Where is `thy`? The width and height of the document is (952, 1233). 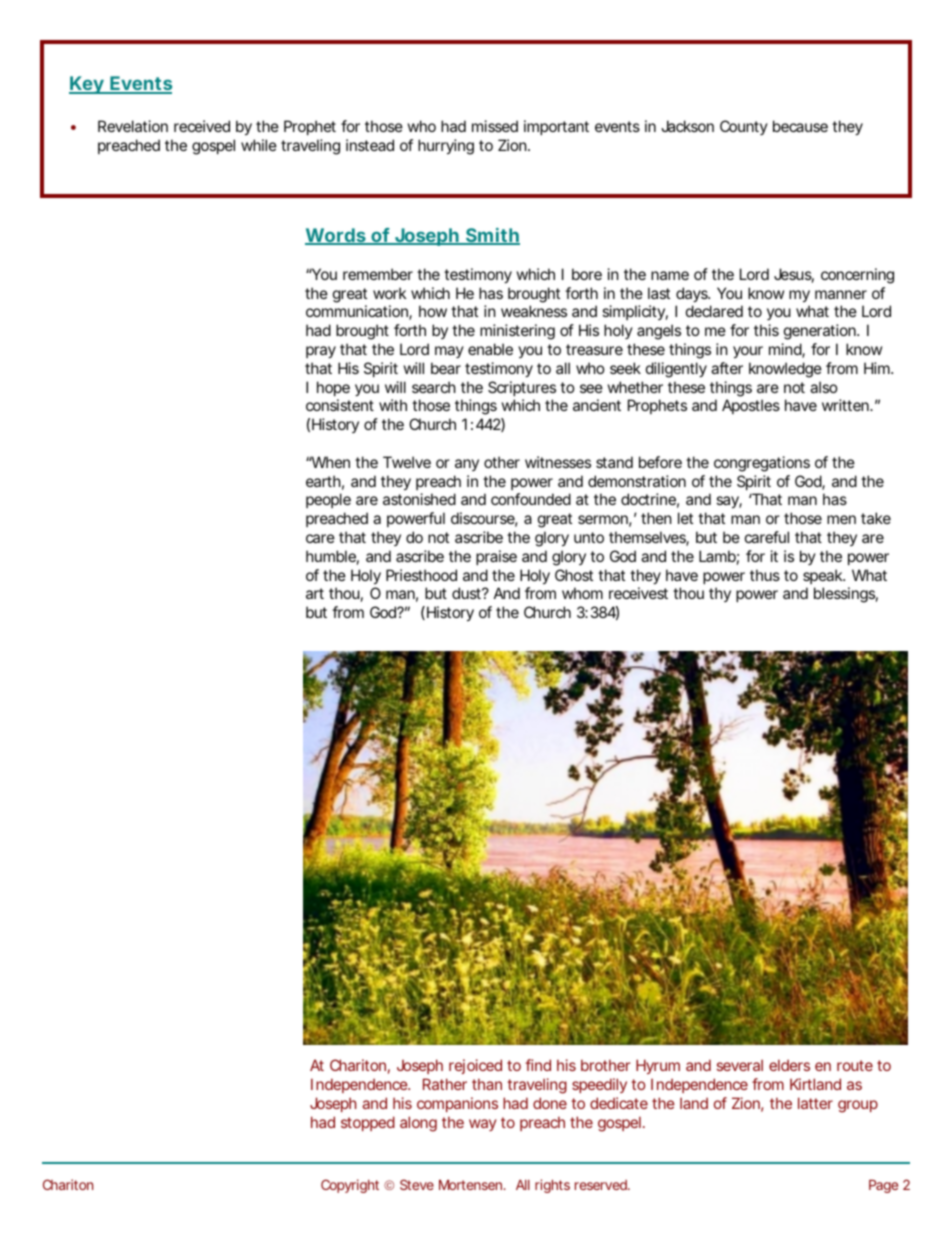
thy is located at coordinates (720, 594).
